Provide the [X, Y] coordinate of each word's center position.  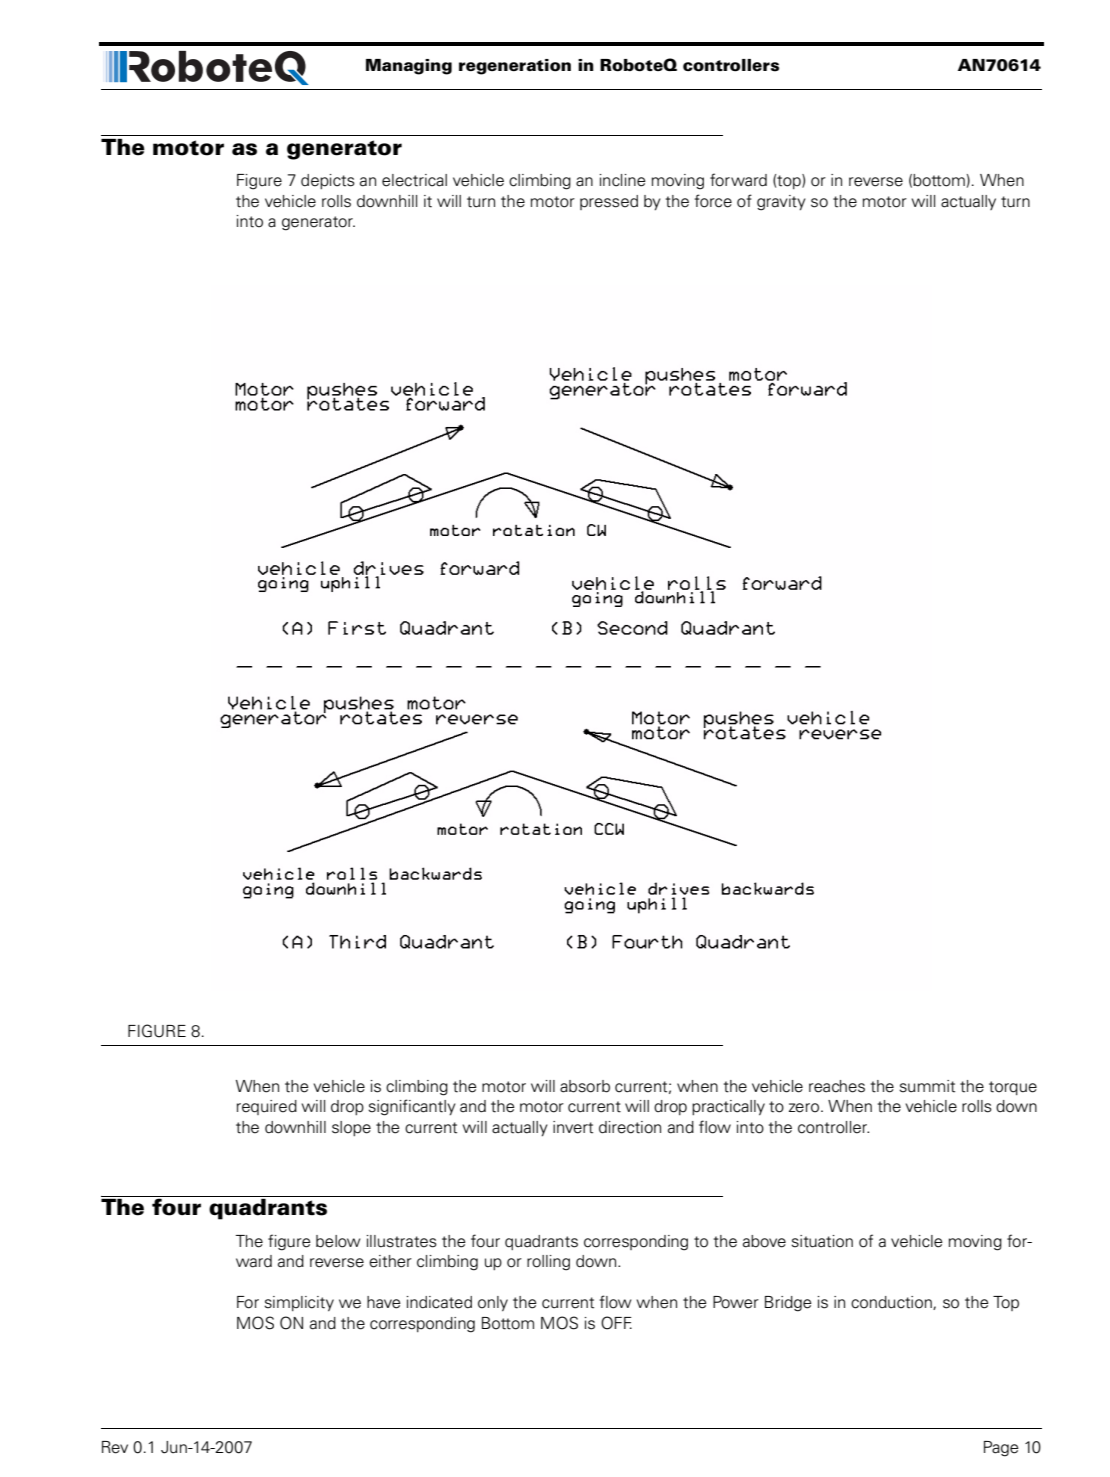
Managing [409, 67]
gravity [781, 203]
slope [351, 1128]
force [713, 201]
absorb [585, 1086]
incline [623, 180]
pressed [609, 202]
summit [927, 1086]
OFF [616, 1323]
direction [630, 1127]
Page [1001, 1449]
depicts [328, 181]
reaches [837, 1086]
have [384, 1302]
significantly [412, 1107]
